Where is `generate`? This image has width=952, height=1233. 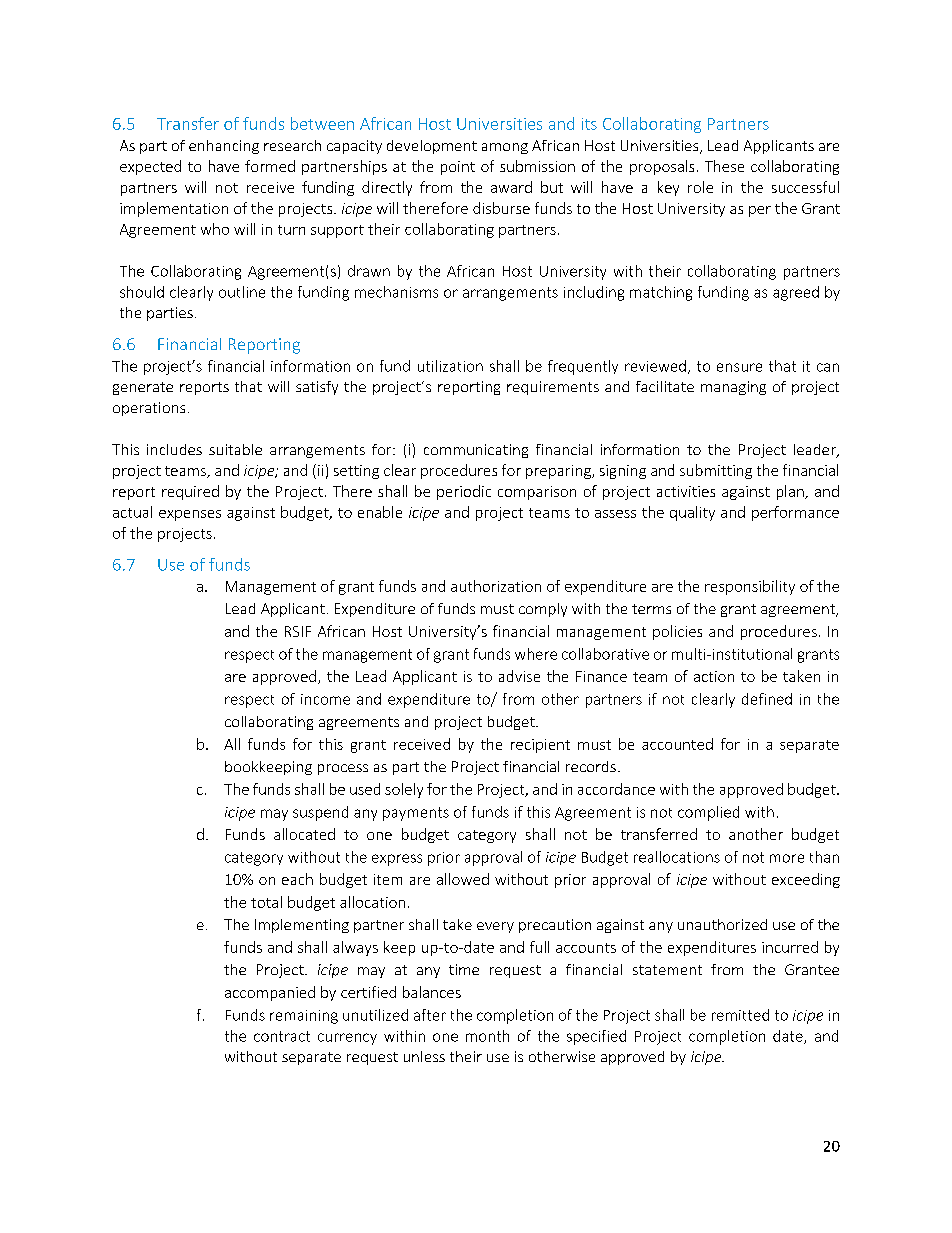
generate is located at coordinates (143, 388).
